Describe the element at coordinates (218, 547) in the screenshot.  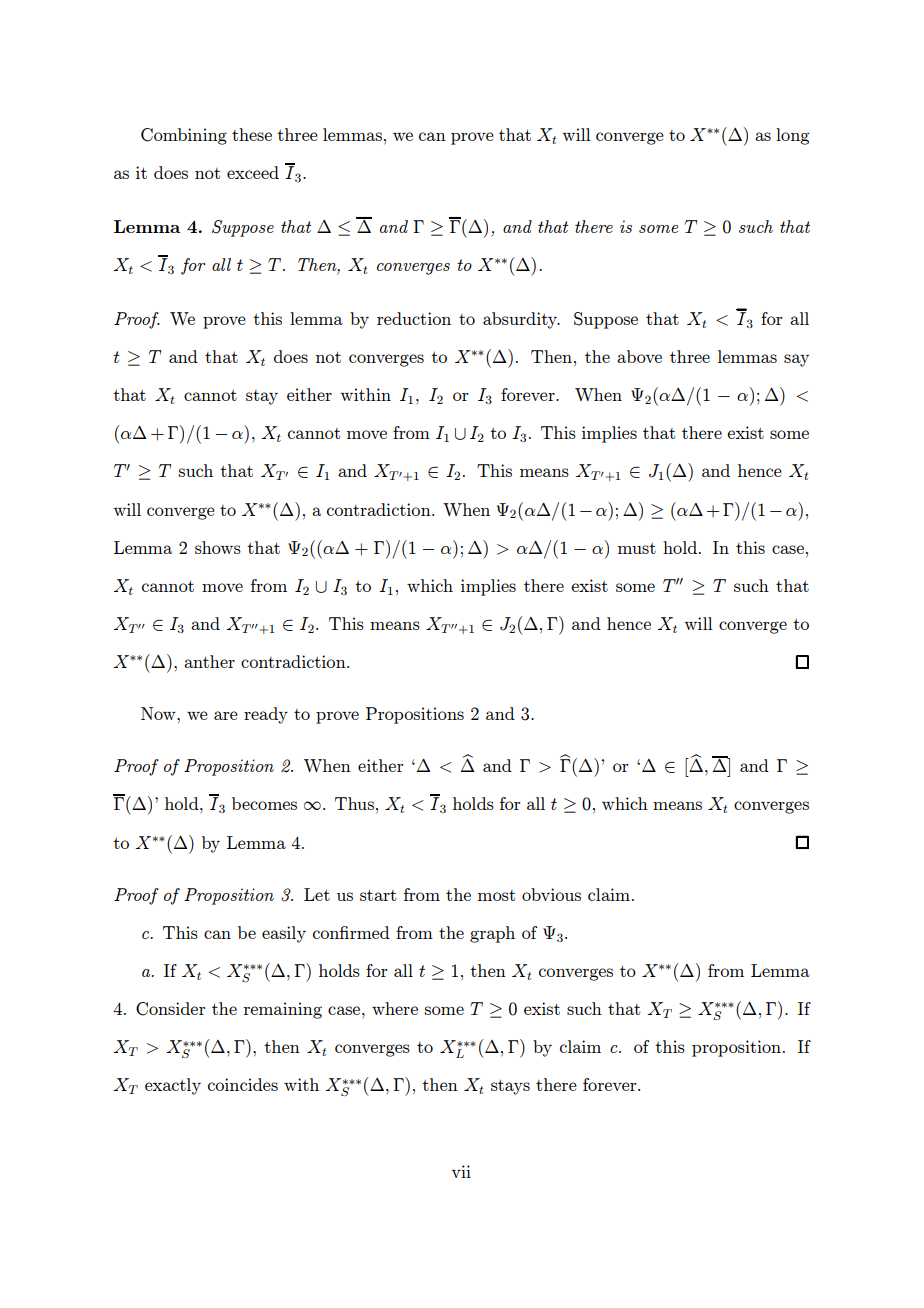
I see `shows` at that location.
